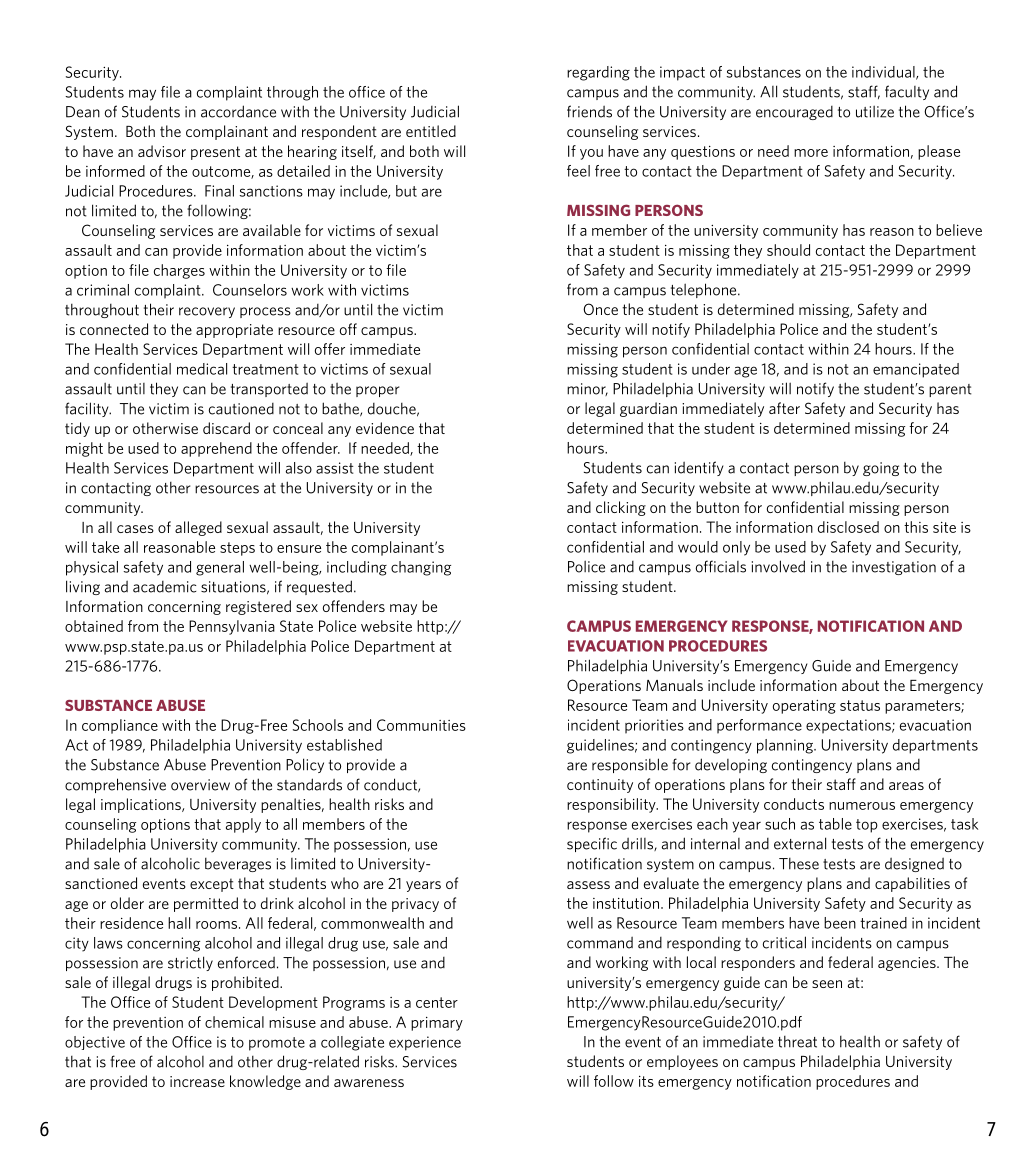 The image size is (1036, 1166). What do you see at coordinates (784, 408) in the screenshot?
I see `after` at bounding box center [784, 408].
